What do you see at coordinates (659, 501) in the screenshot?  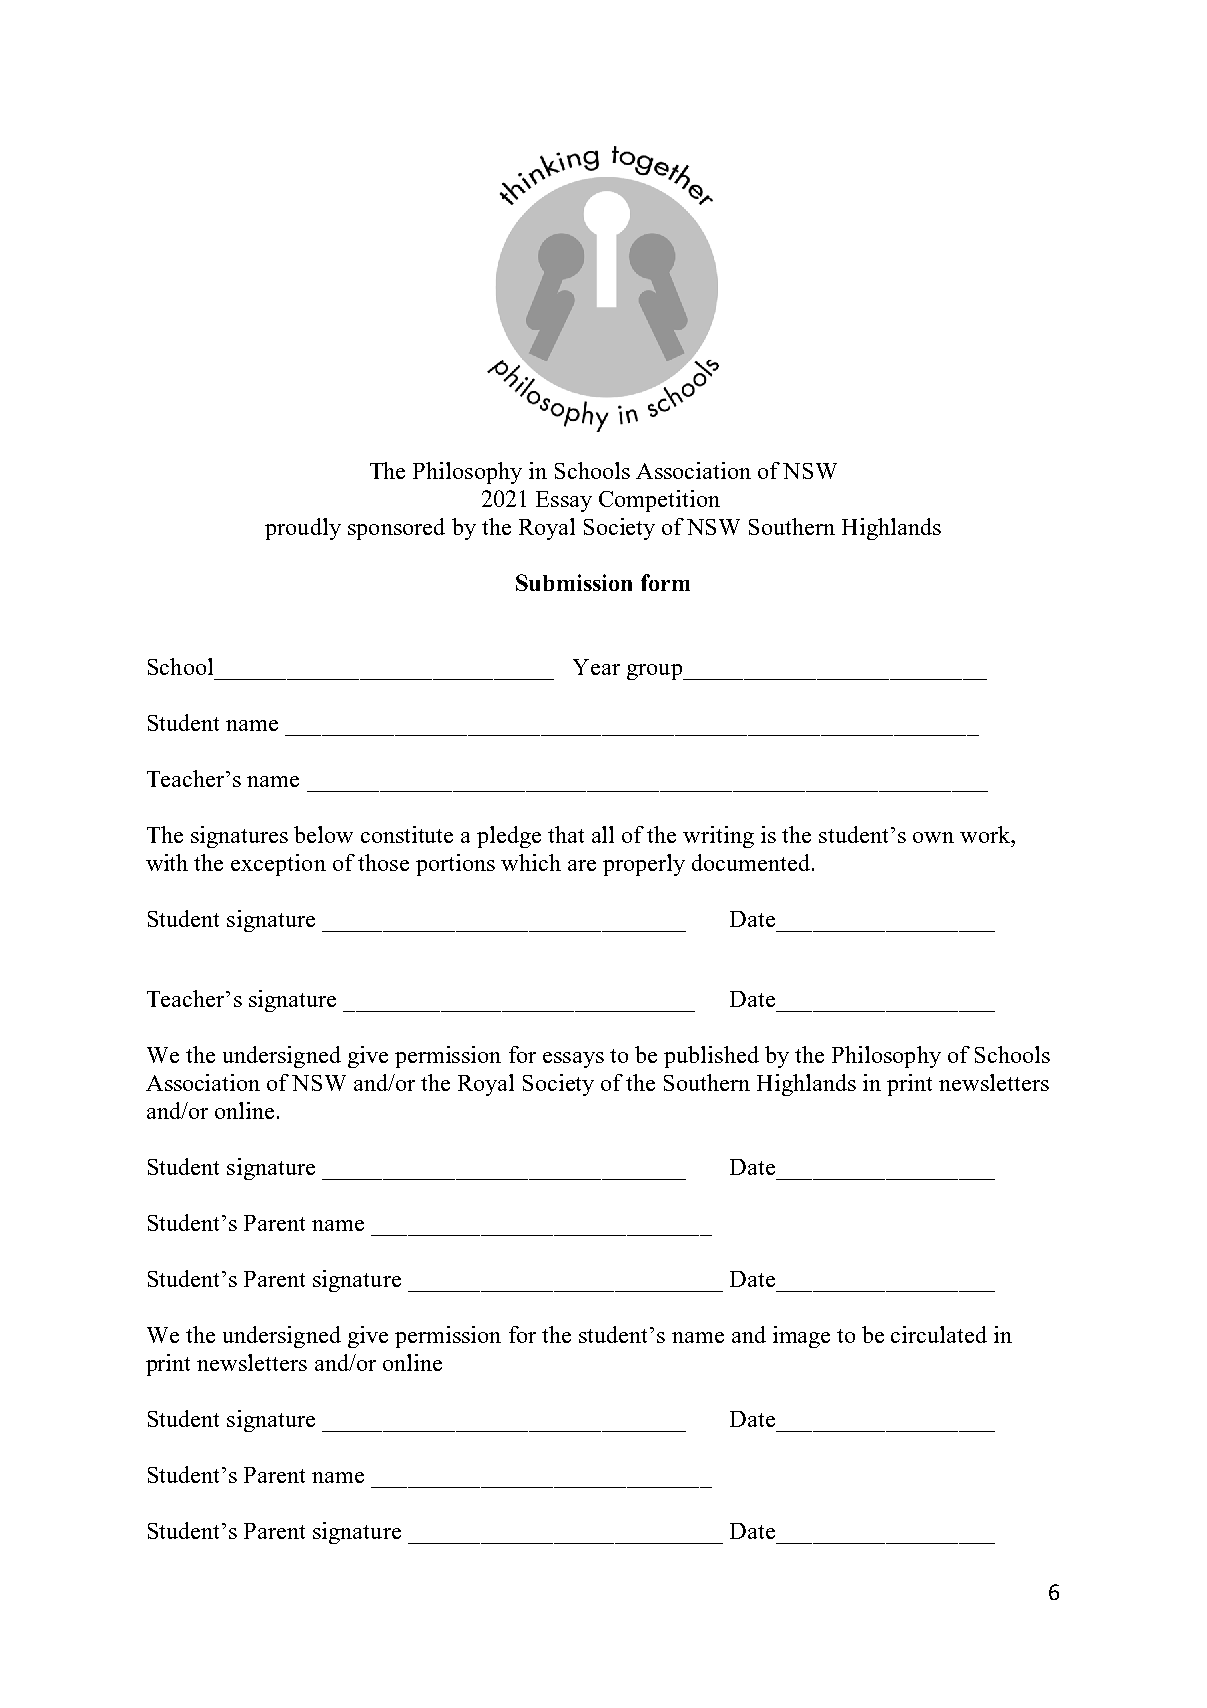 I see `Competition` at bounding box center [659, 501].
